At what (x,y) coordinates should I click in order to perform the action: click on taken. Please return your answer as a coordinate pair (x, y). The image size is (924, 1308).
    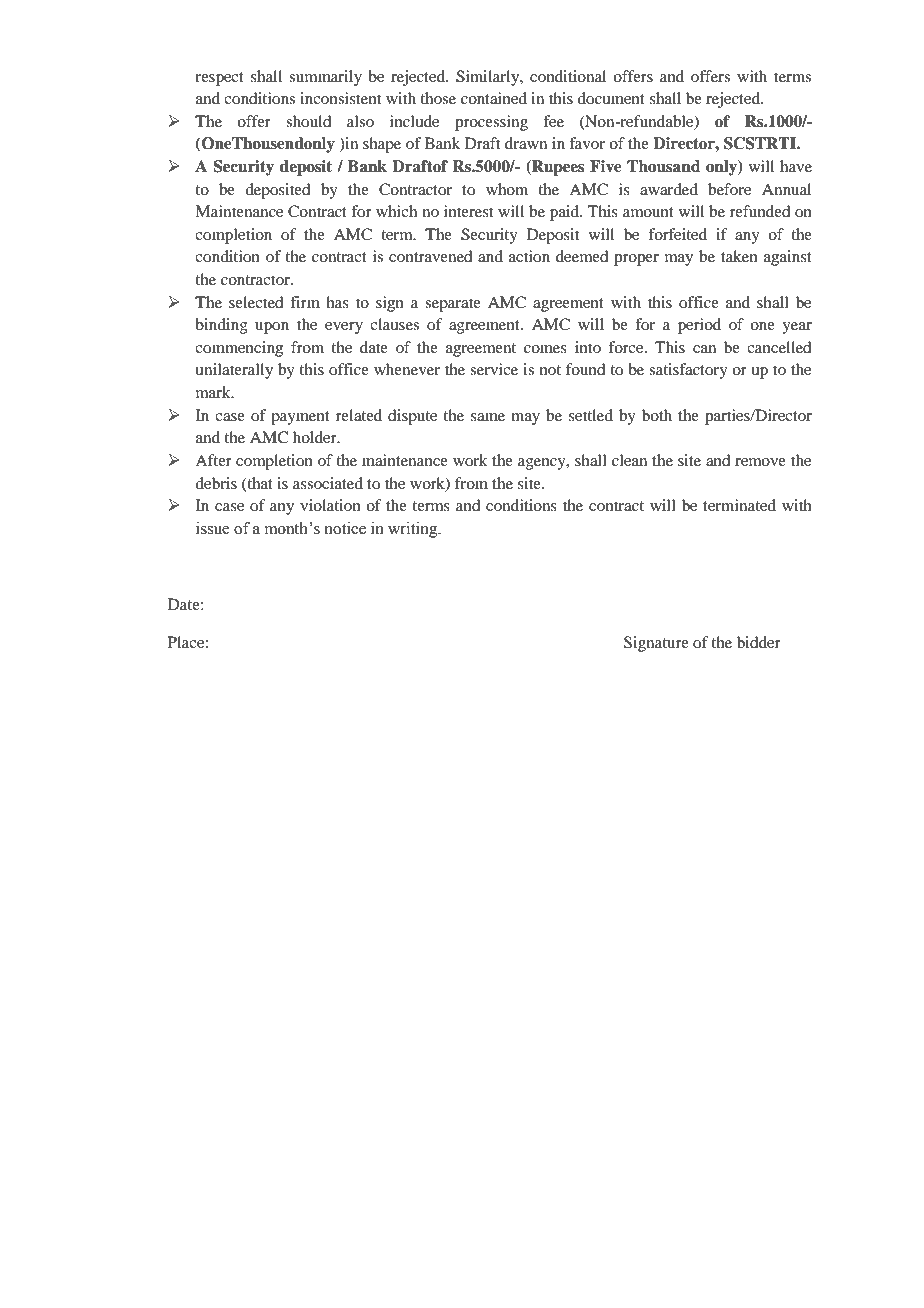
    Looking at the image, I should click on (739, 256).
